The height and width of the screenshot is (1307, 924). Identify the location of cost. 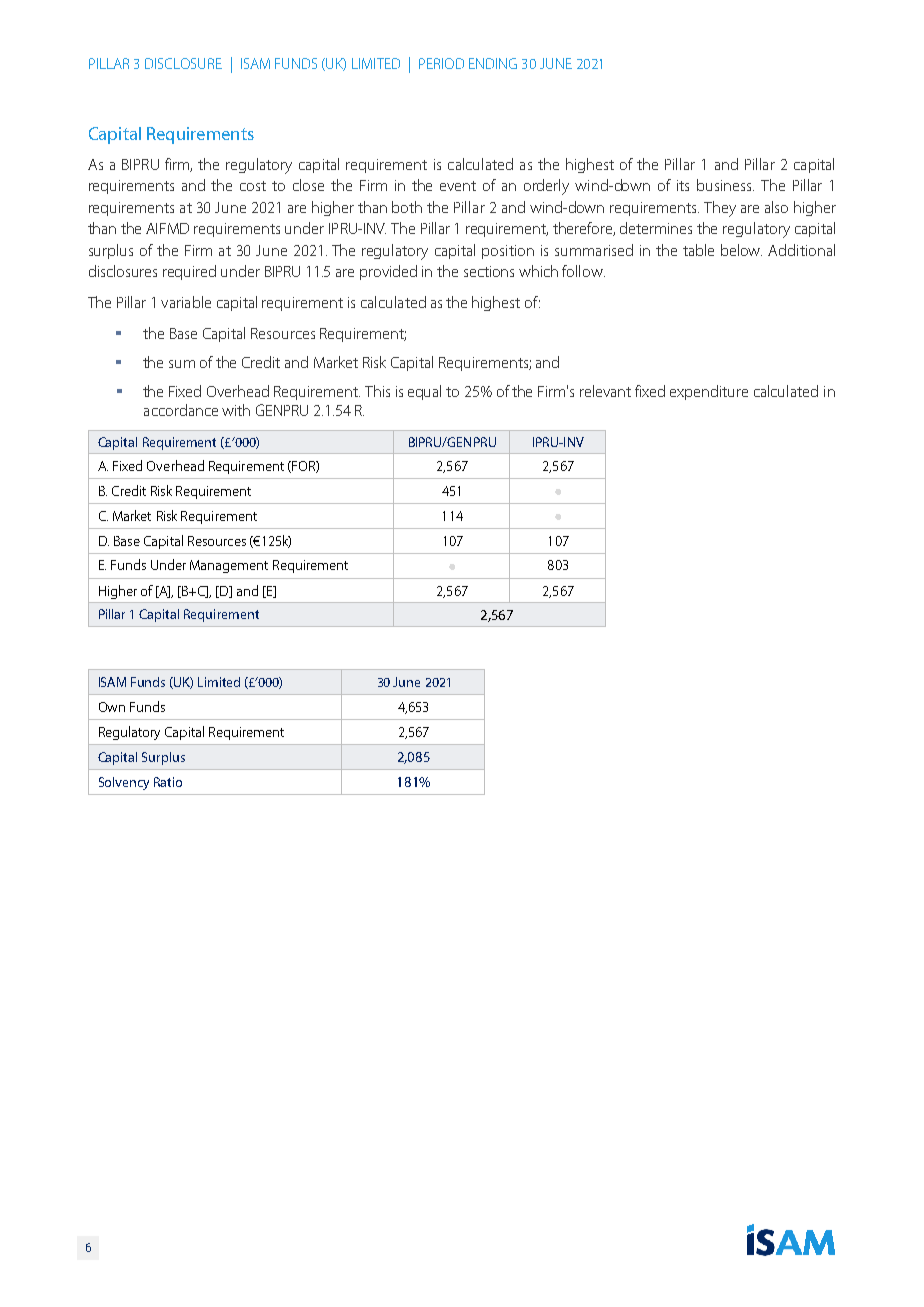
(253, 186).
